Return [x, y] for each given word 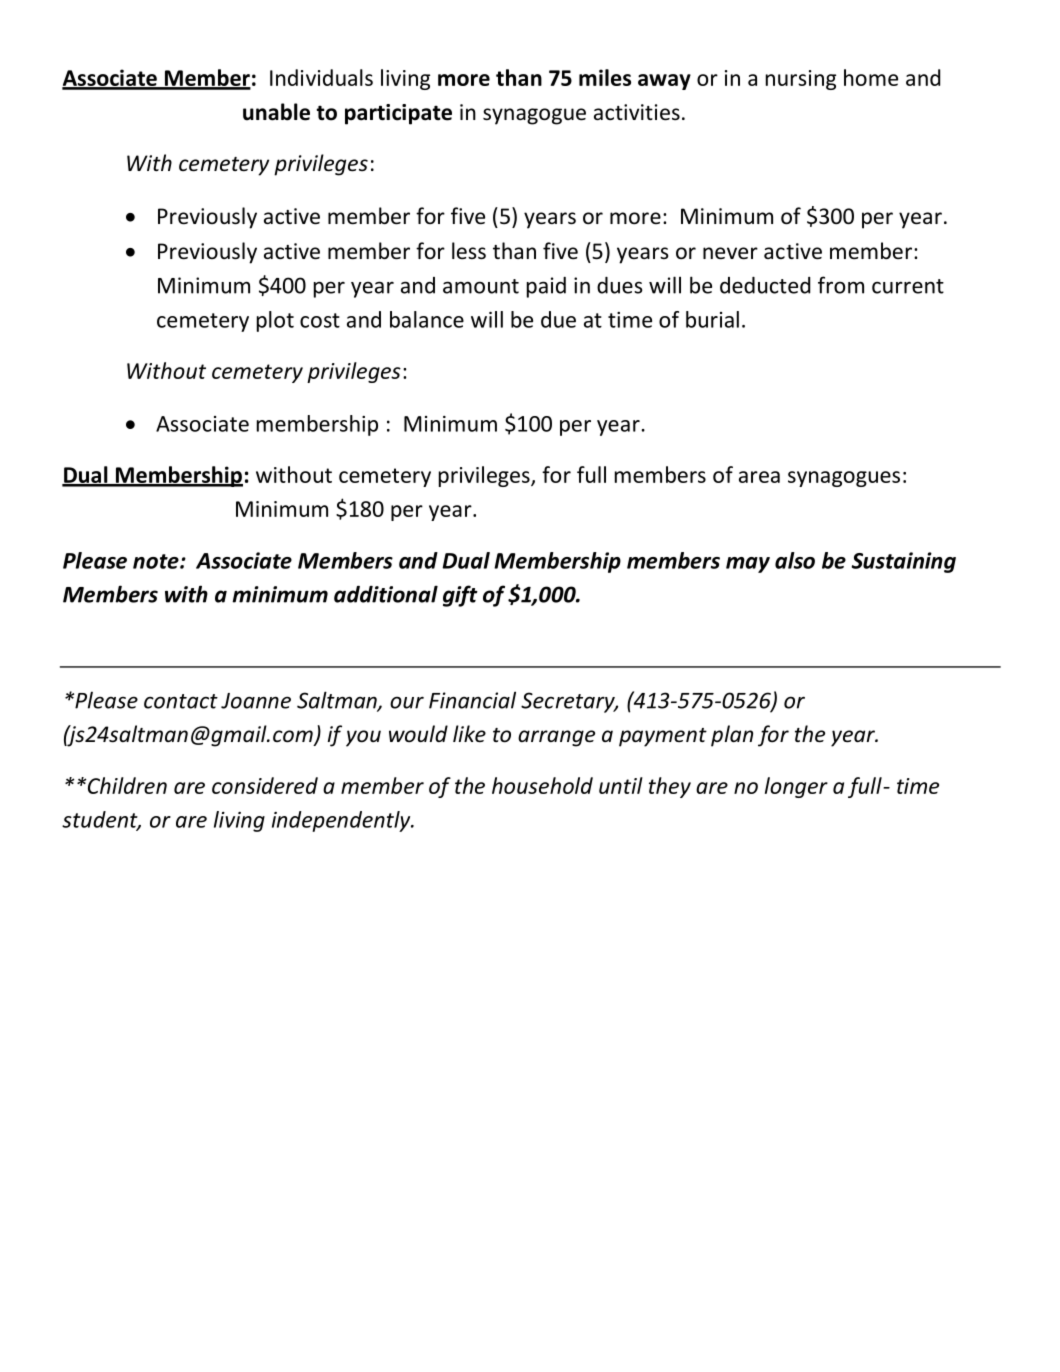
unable [276, 112]
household [542, 785]
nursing [801, 80]
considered [265, 785]
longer [796, 787]
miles [605, 77]
